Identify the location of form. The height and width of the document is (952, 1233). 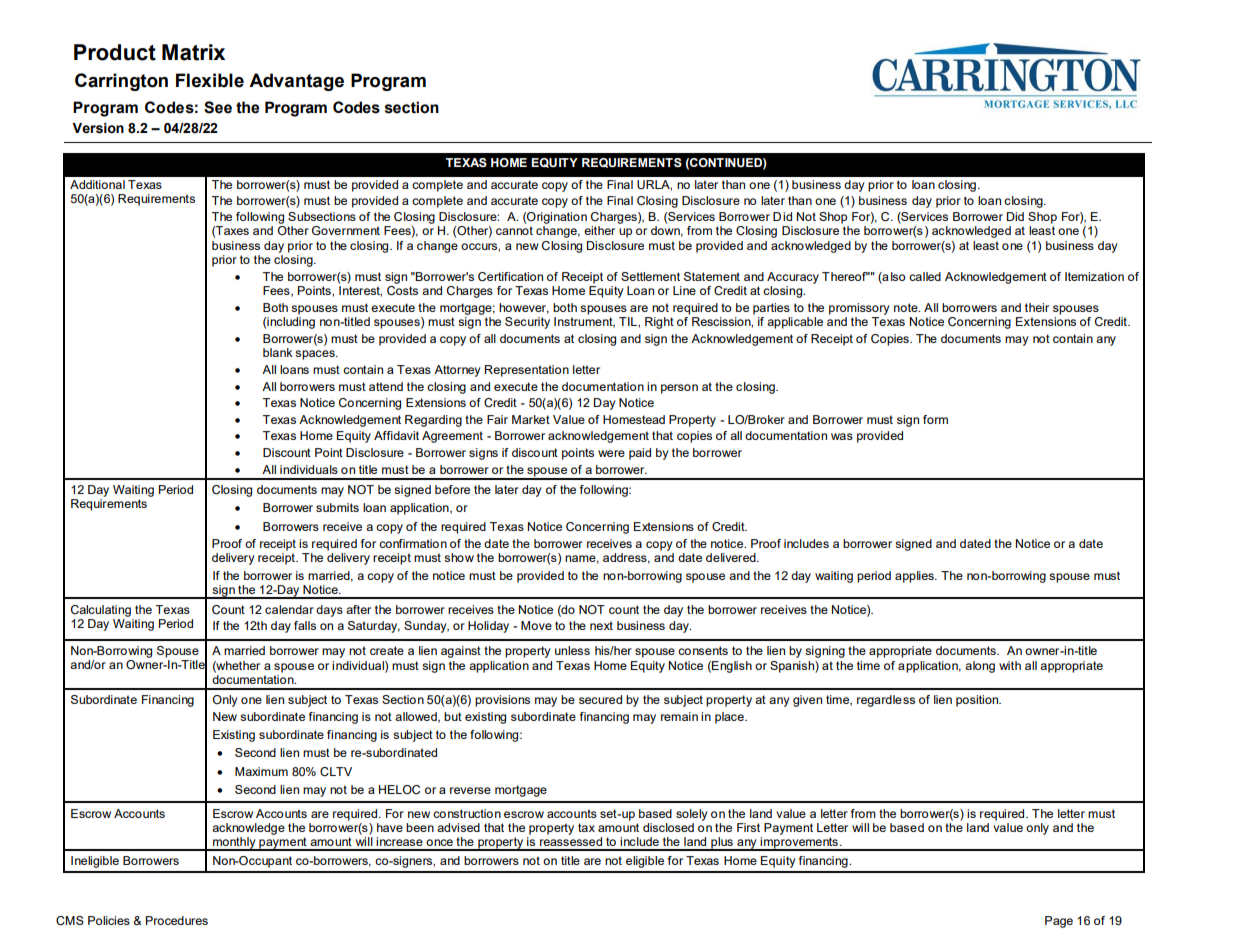
(935, 419).
